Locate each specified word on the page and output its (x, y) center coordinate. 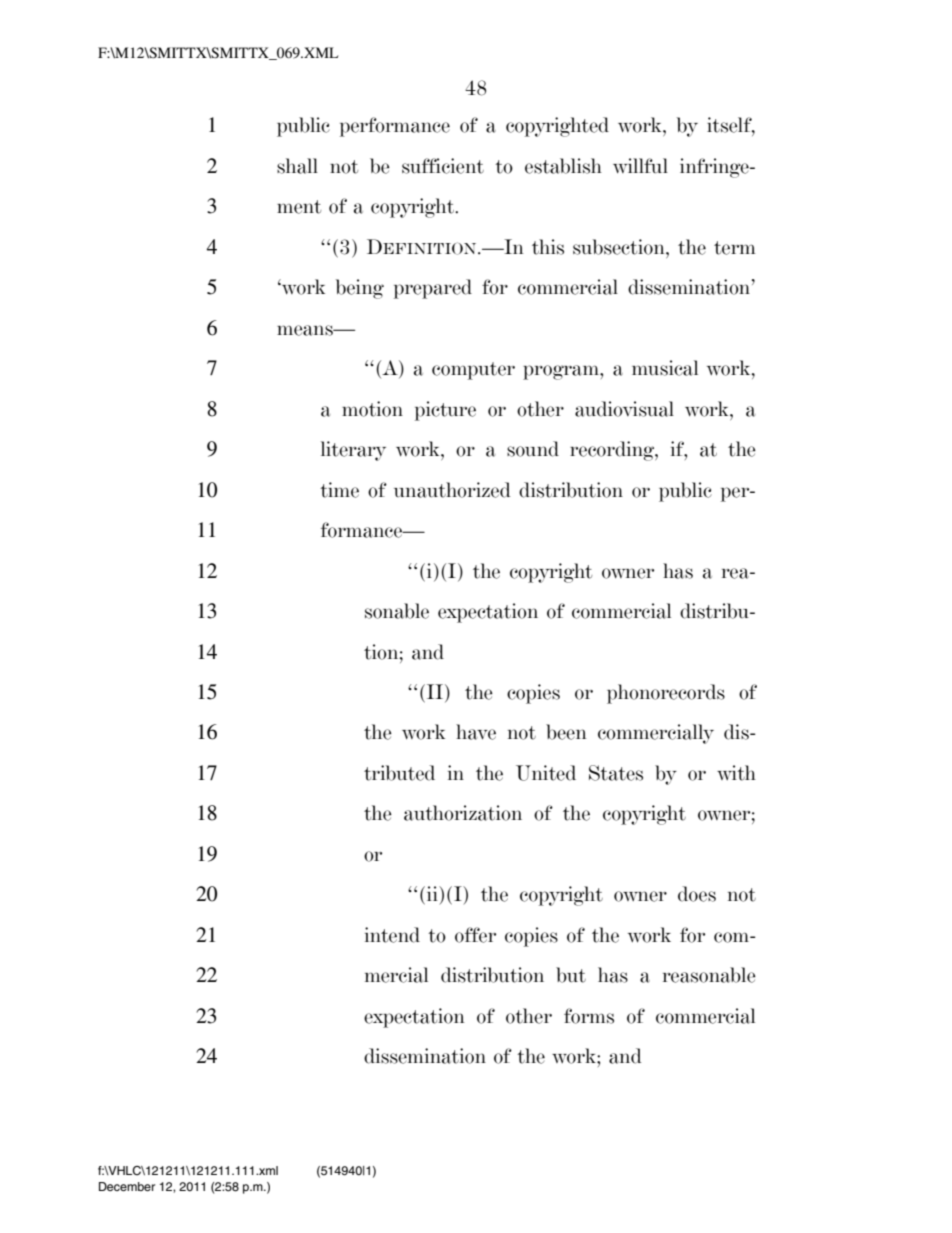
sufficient (443, 166)
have (476, 732)
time (339, 490)
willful (640, 166)
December (127, 1186)
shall (297, 166)
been (566, 732)
